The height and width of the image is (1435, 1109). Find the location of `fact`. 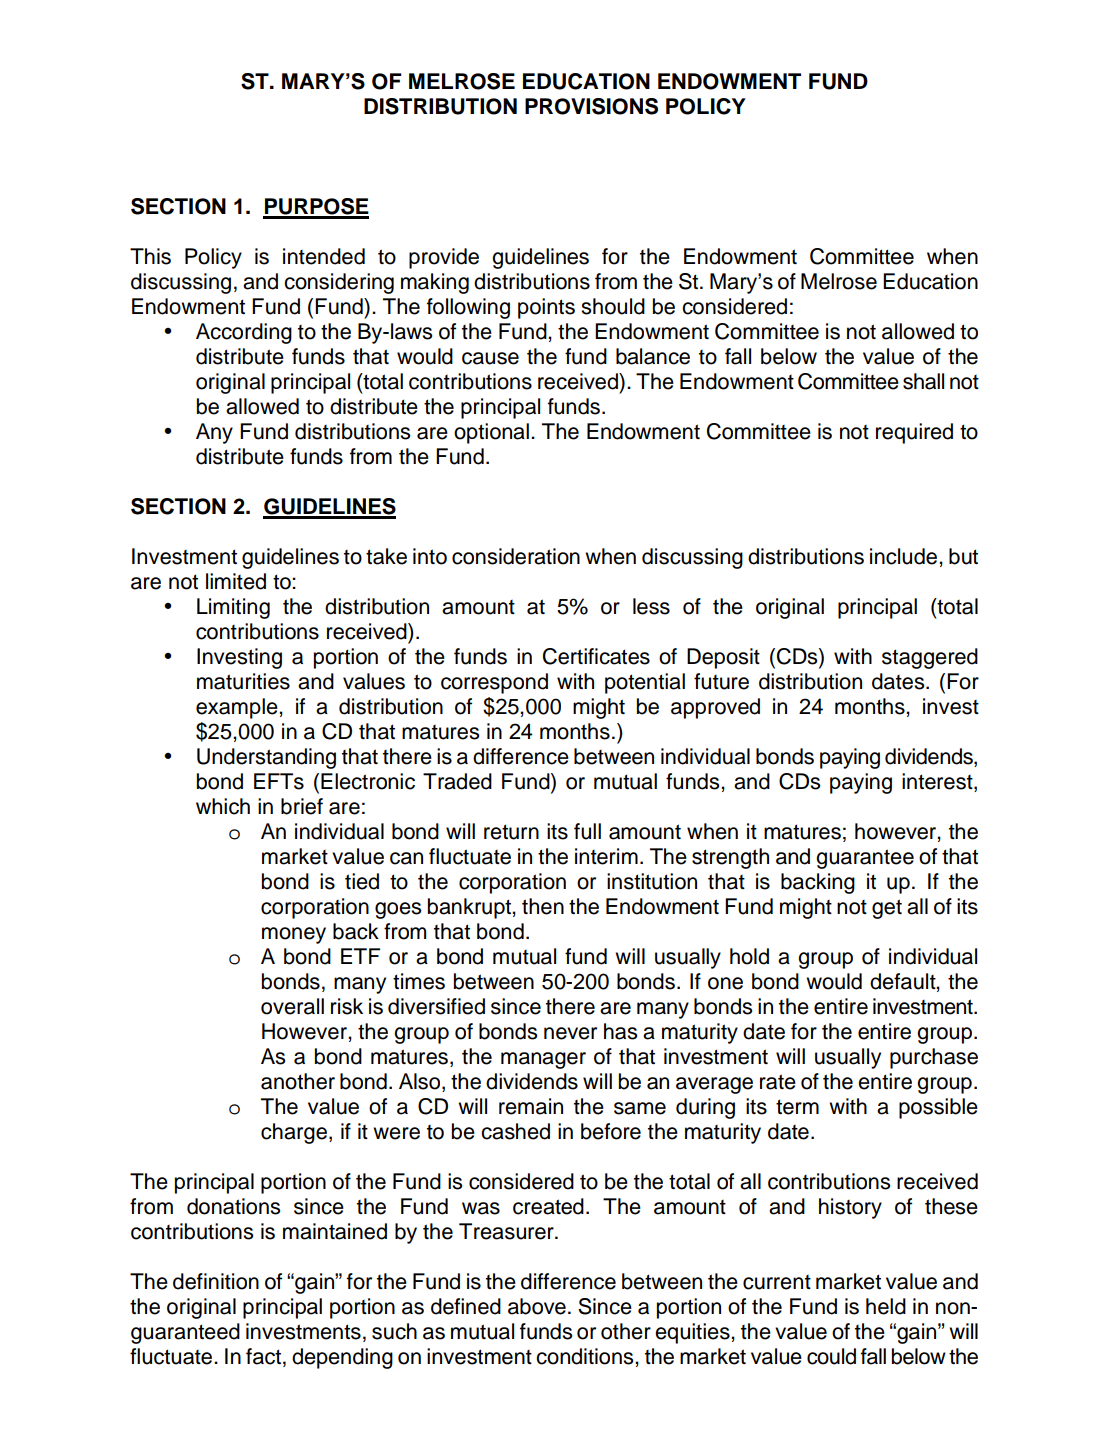

fact is located at coordinates (263, 1356).
